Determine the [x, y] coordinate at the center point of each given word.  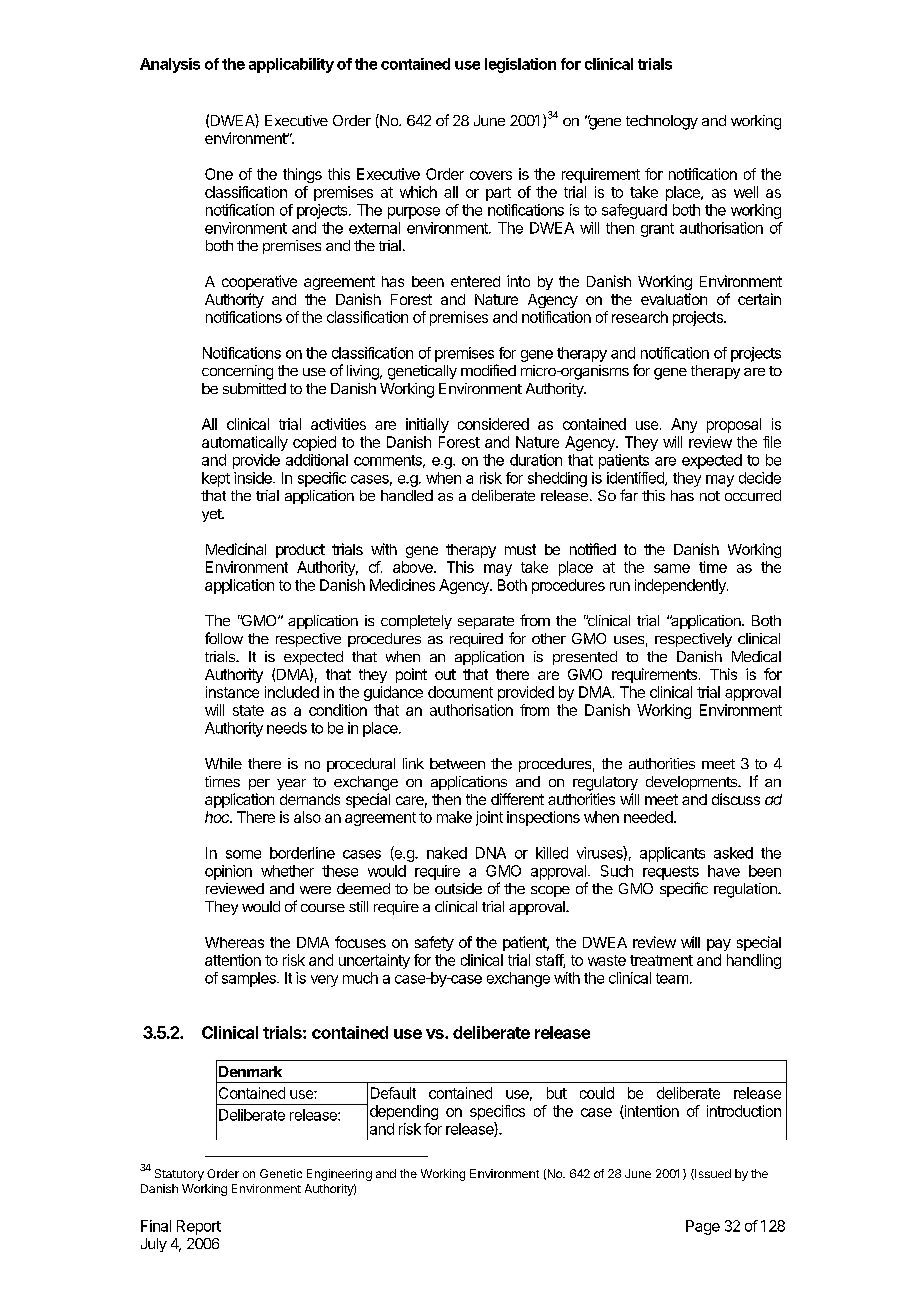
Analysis [170, 65]
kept [216, 479]
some [243, 854]
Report [199, 1227]
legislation [520, 65]
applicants [672, 854]
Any [684, 425]
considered [493, 424]
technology [662, 122]
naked [447, 853]
